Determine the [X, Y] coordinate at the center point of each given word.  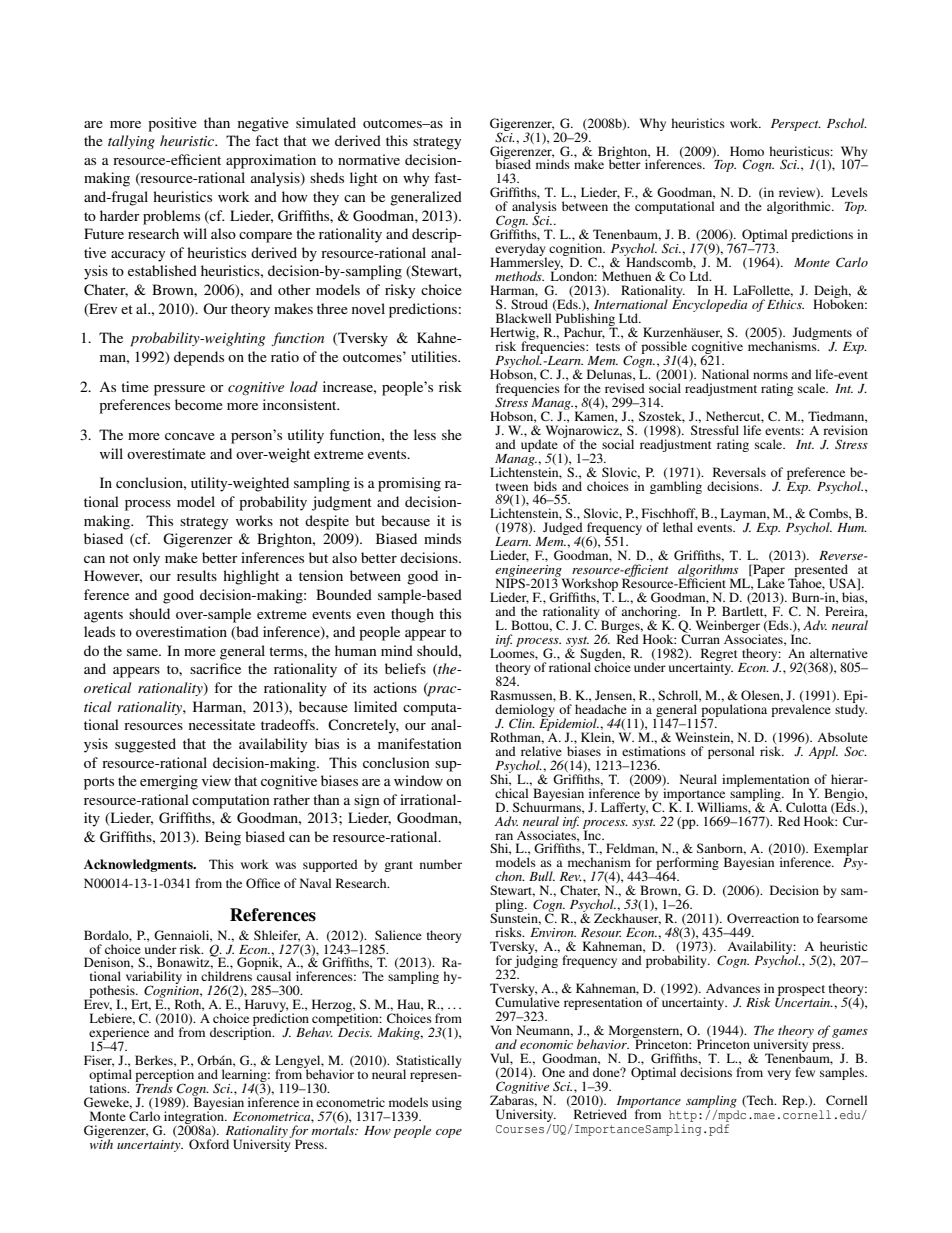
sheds [327, 177]
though [412, 615]
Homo [747, 151]
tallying [131, 142]
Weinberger [728, 628]
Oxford [209, 1144]
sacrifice [215, 668]
